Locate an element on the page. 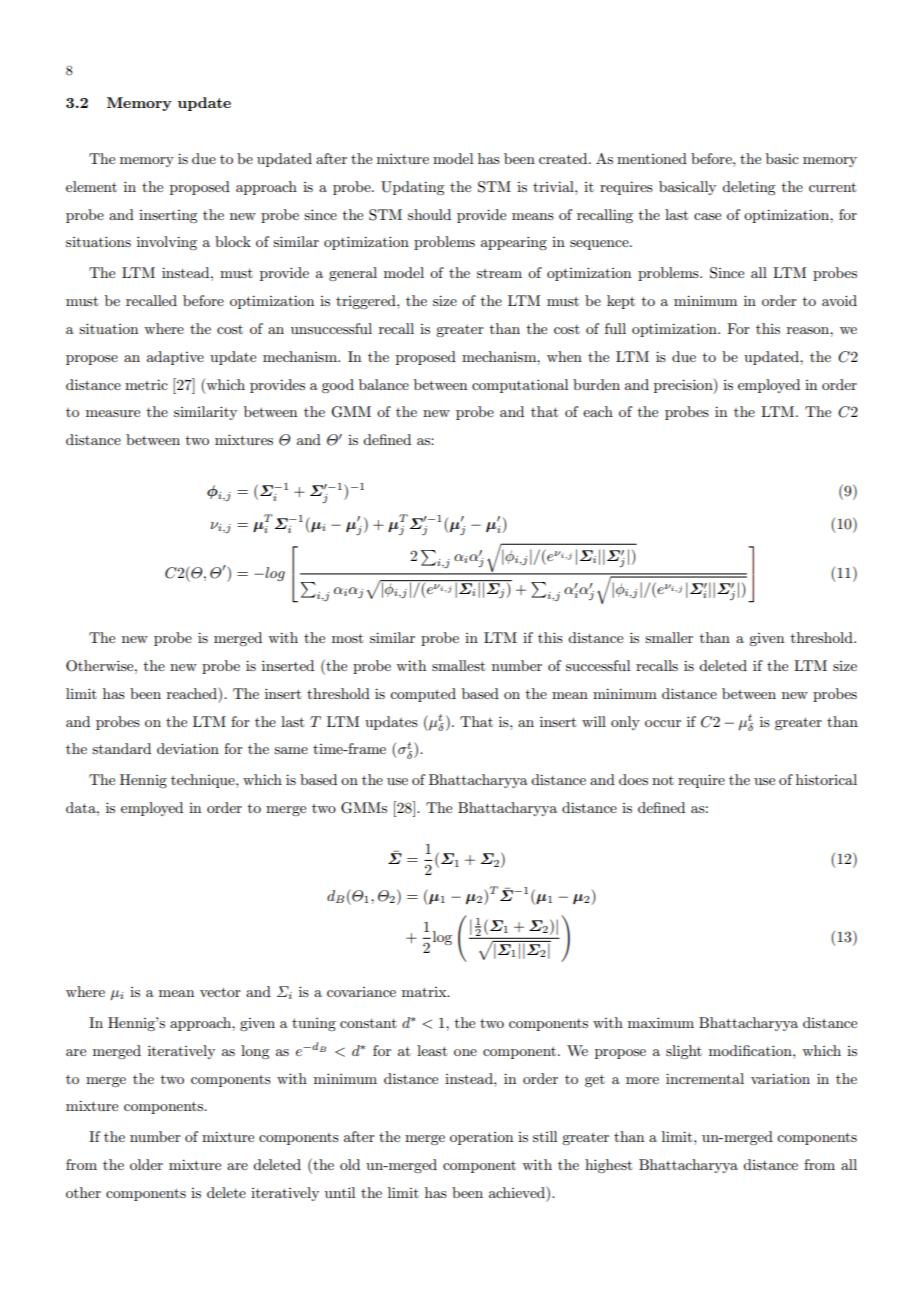 This document has height=1308, width=924. does is located at coordinates (633, 779).
